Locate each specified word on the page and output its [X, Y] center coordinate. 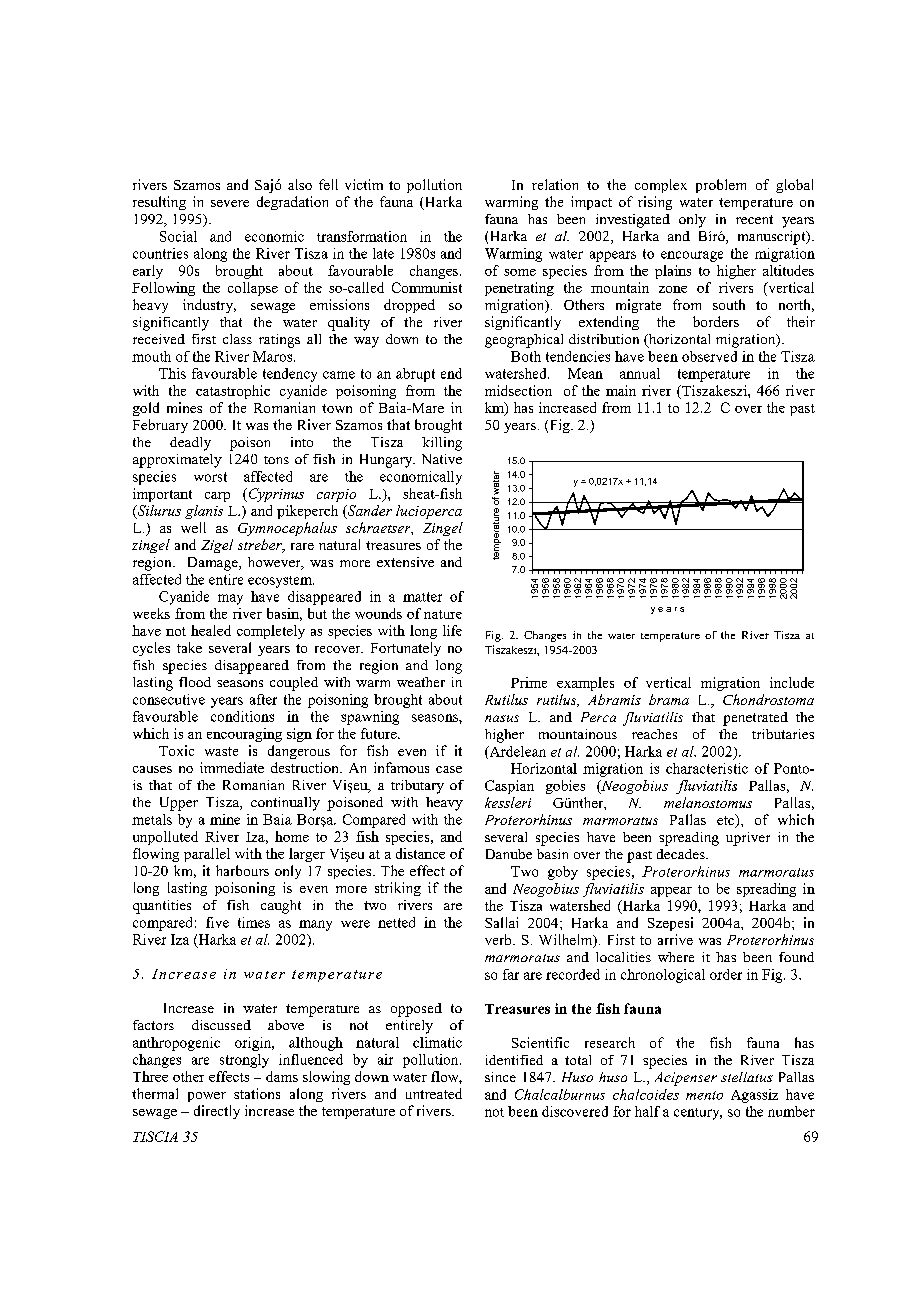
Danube [509, 854]
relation [555, 184]
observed [709, 356]
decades [682, 854]
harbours [242, 870]
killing [442, 444]
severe [230, 203]
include [792, 682]
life [452, 630]
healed [211, 630]
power [207, 1097]
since [500, 1077]
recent [754, 219]
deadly [190, 444]
